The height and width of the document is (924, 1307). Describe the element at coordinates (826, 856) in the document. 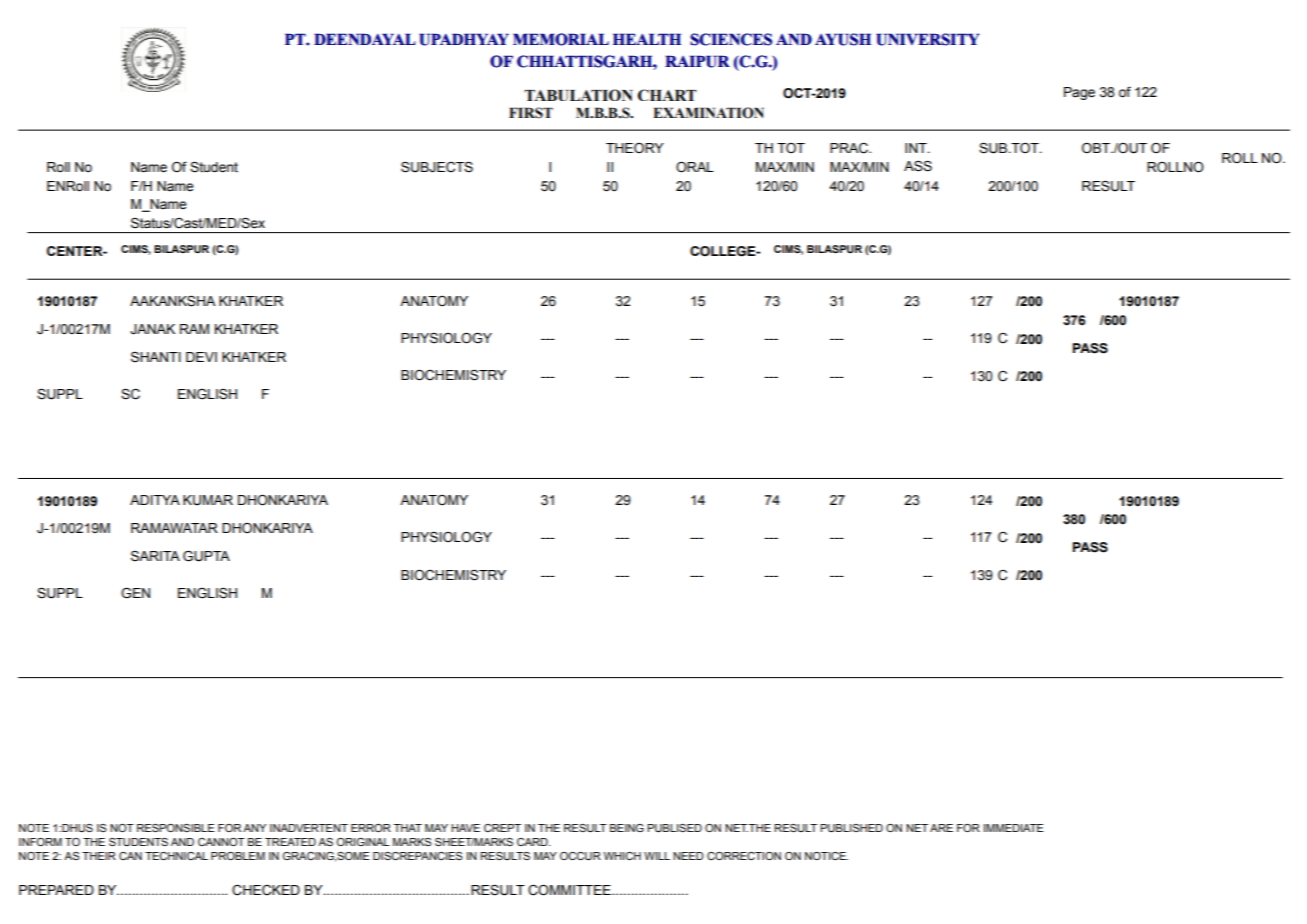

I see `NOTICE` at that location.
